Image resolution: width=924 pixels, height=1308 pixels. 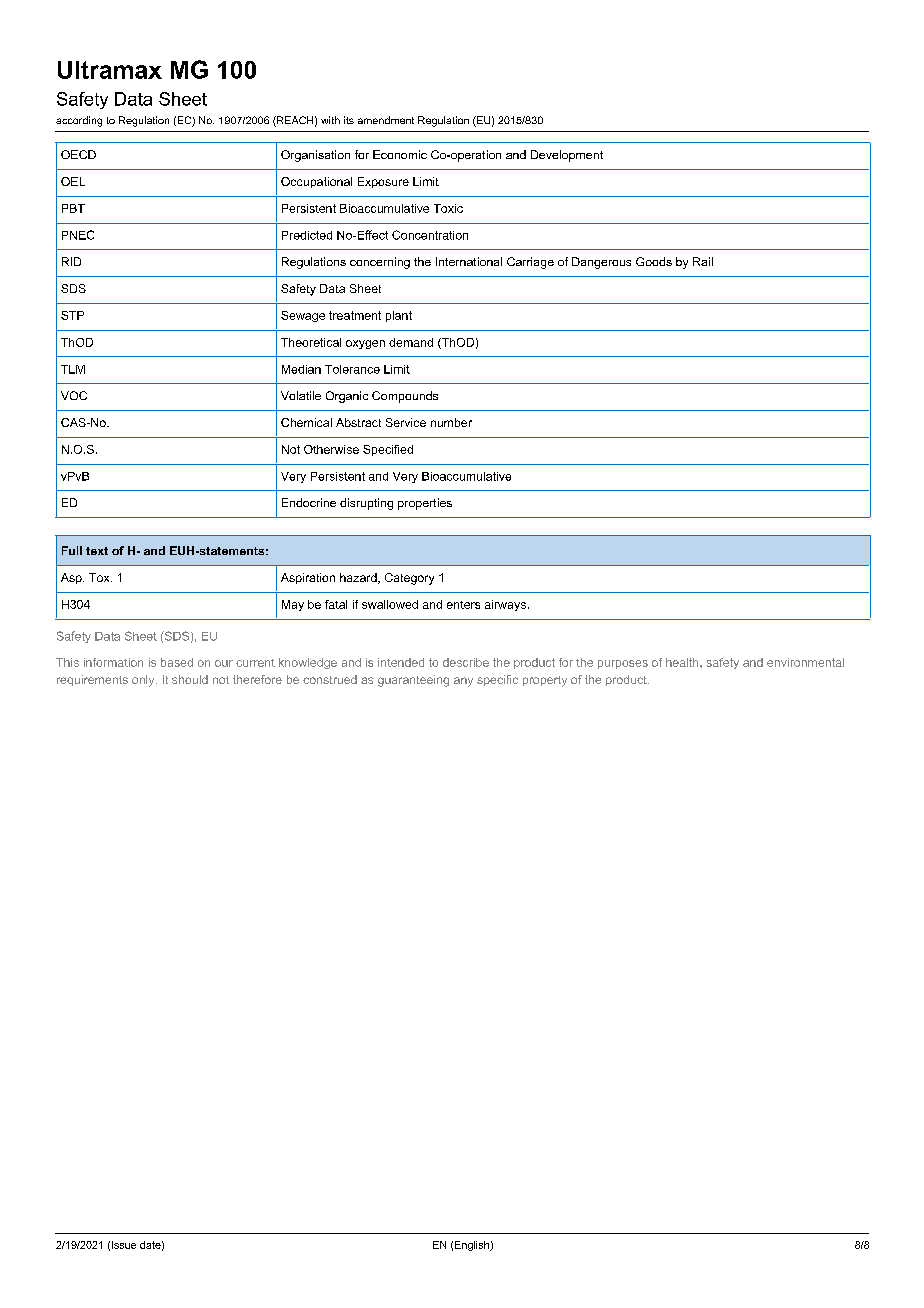 I want to click on International, so click(x=469, y=261).
